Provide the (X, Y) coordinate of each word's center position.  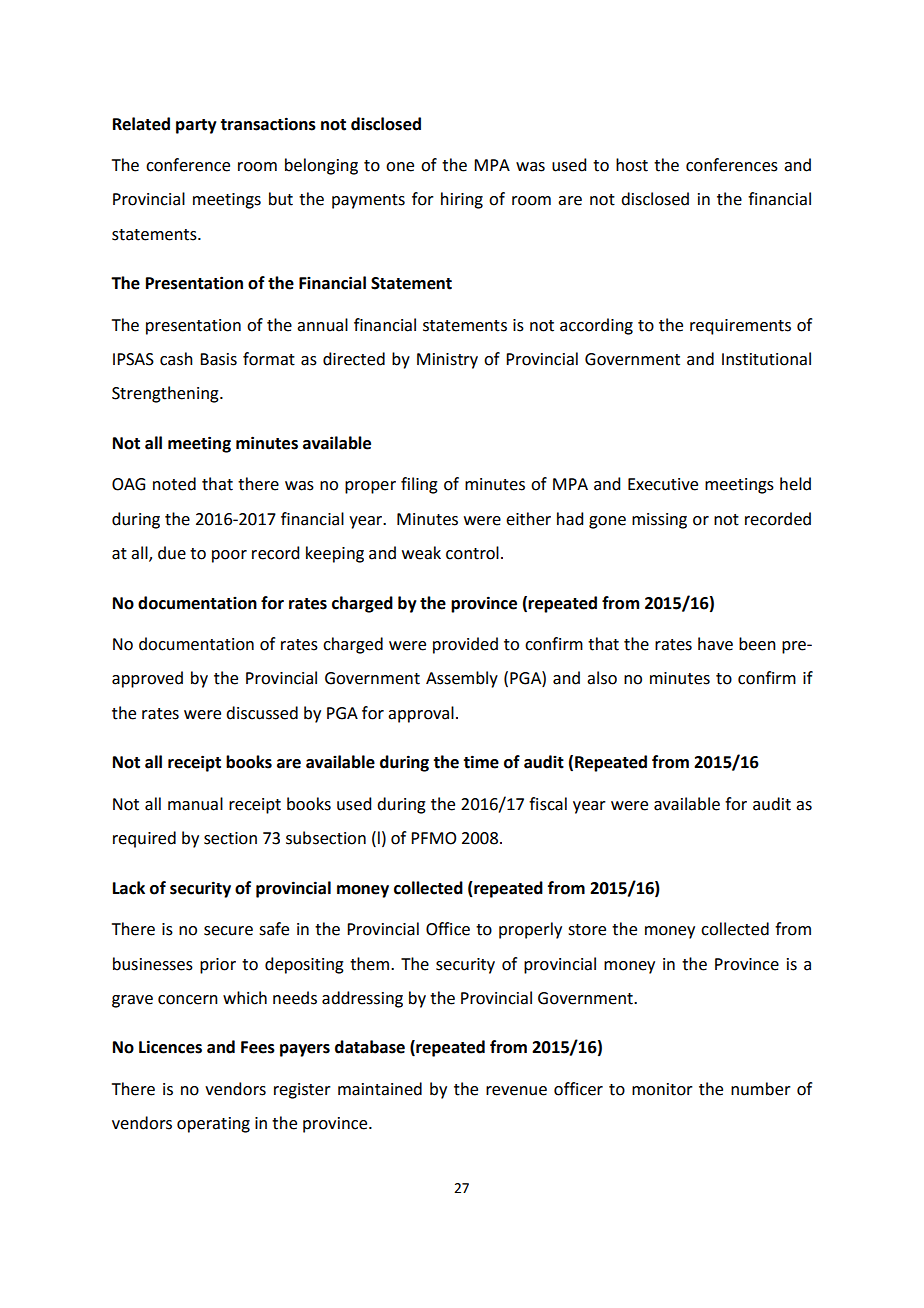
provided (465, 645)
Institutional (766, 359)
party (196, 126)
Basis (218, 359)
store (587, 930)
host (632, 165)
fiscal (548, 804)
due (172, 553)
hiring (462, 200)
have (715, 644)
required (144, 839)
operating (213, 1125)
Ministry (447, 361)
